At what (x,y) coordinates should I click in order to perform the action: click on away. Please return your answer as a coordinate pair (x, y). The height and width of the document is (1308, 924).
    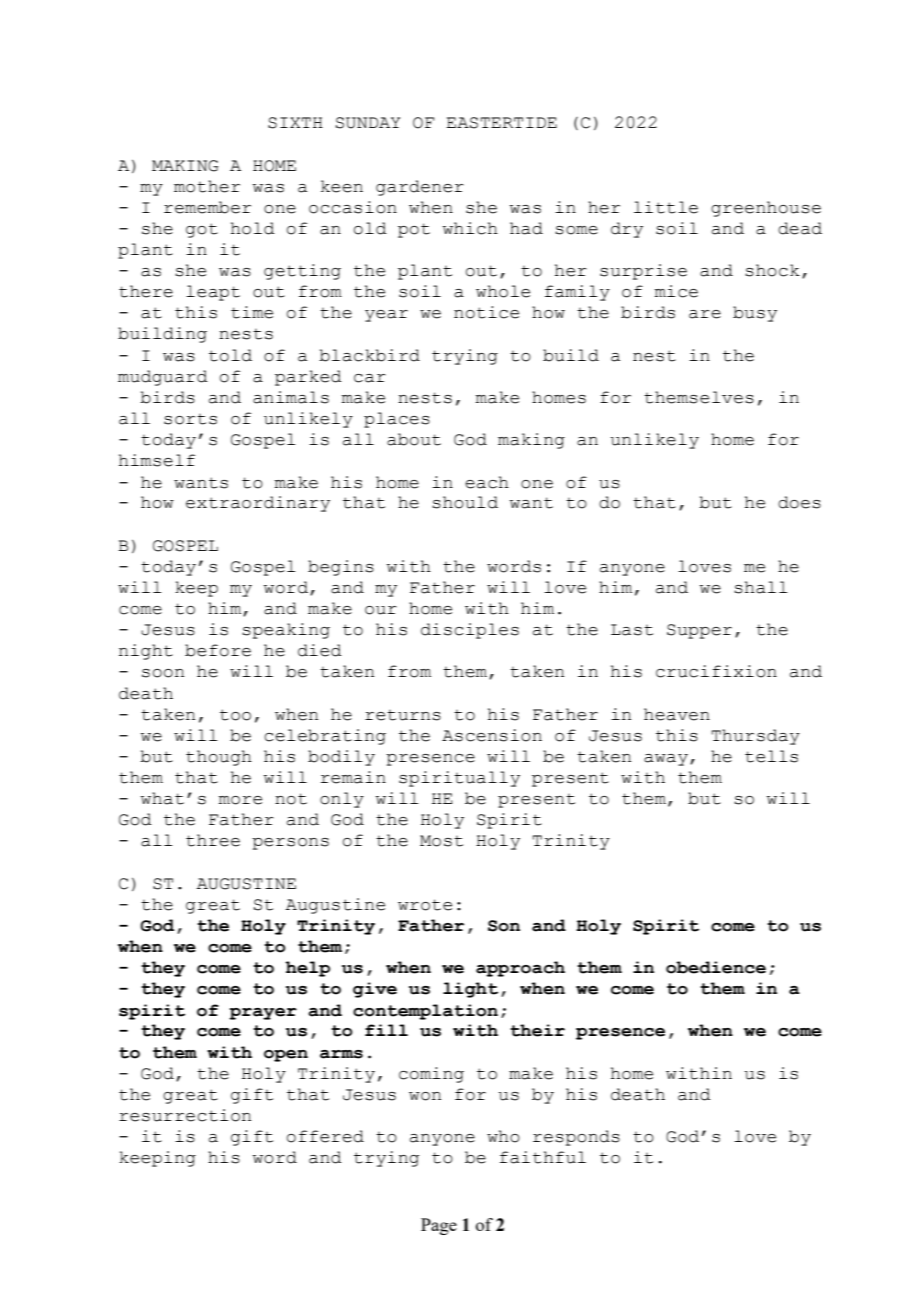
    Looking at the image, I should click on (666, 760).
